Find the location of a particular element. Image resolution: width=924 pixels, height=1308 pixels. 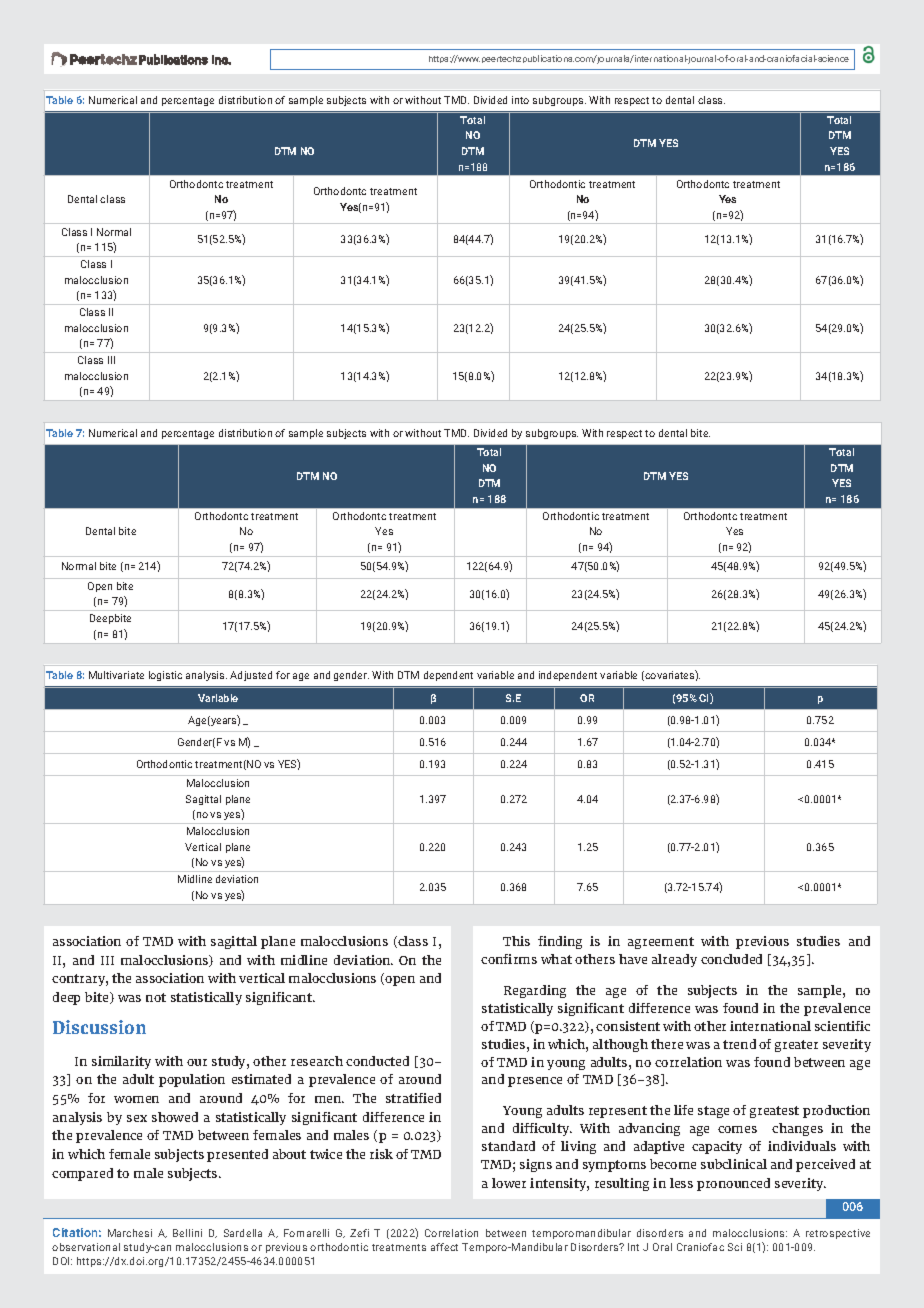

Multivariate is located at coordinates (116, 675).
